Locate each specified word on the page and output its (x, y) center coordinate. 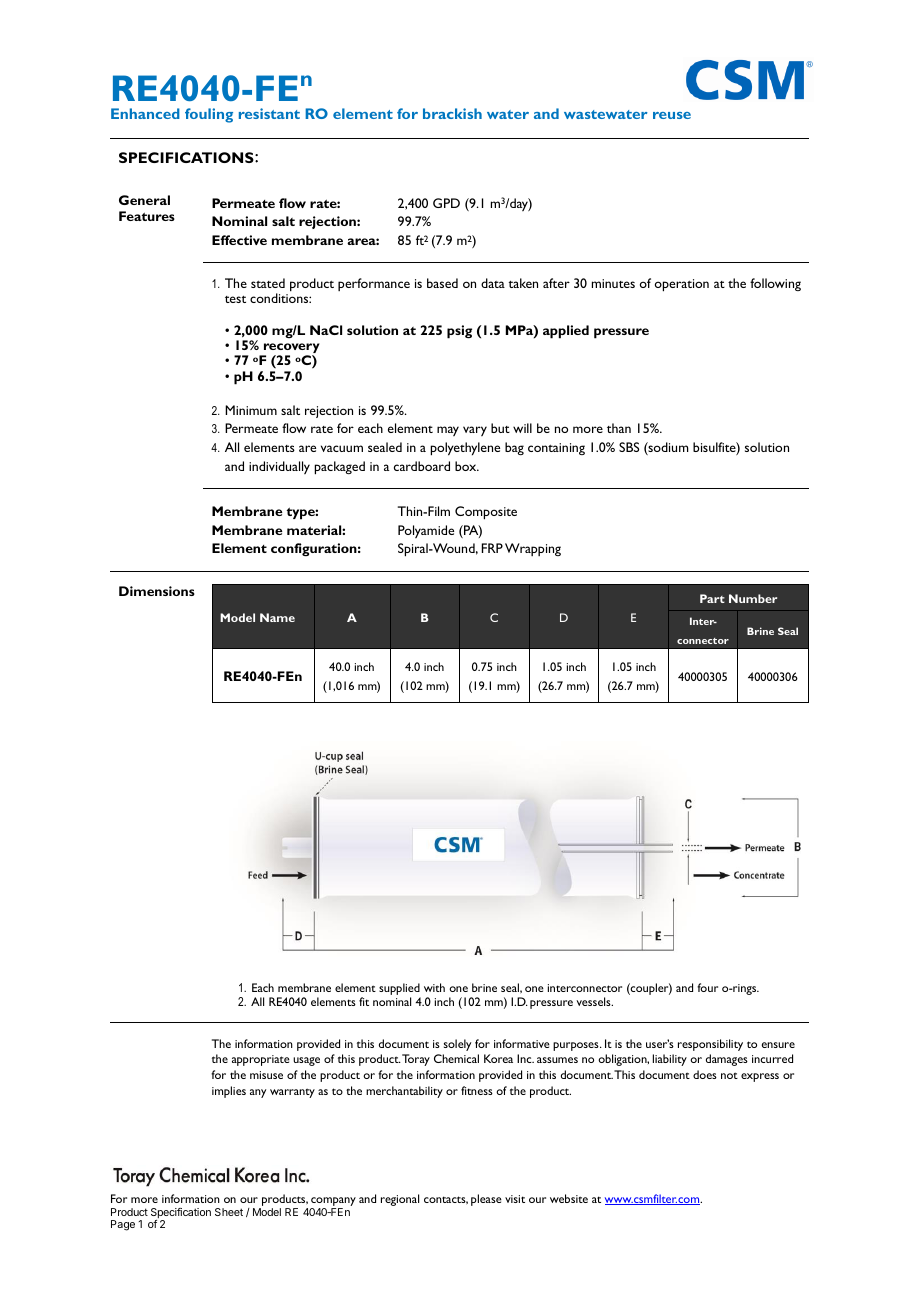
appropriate (261, 1060)
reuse (672, 115)
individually (279, 467)
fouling (209, 115)
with (434, 987)
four (707, 987)
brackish (452, 113)
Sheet (229, 1212)
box (467, 466)
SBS (629, 447)
